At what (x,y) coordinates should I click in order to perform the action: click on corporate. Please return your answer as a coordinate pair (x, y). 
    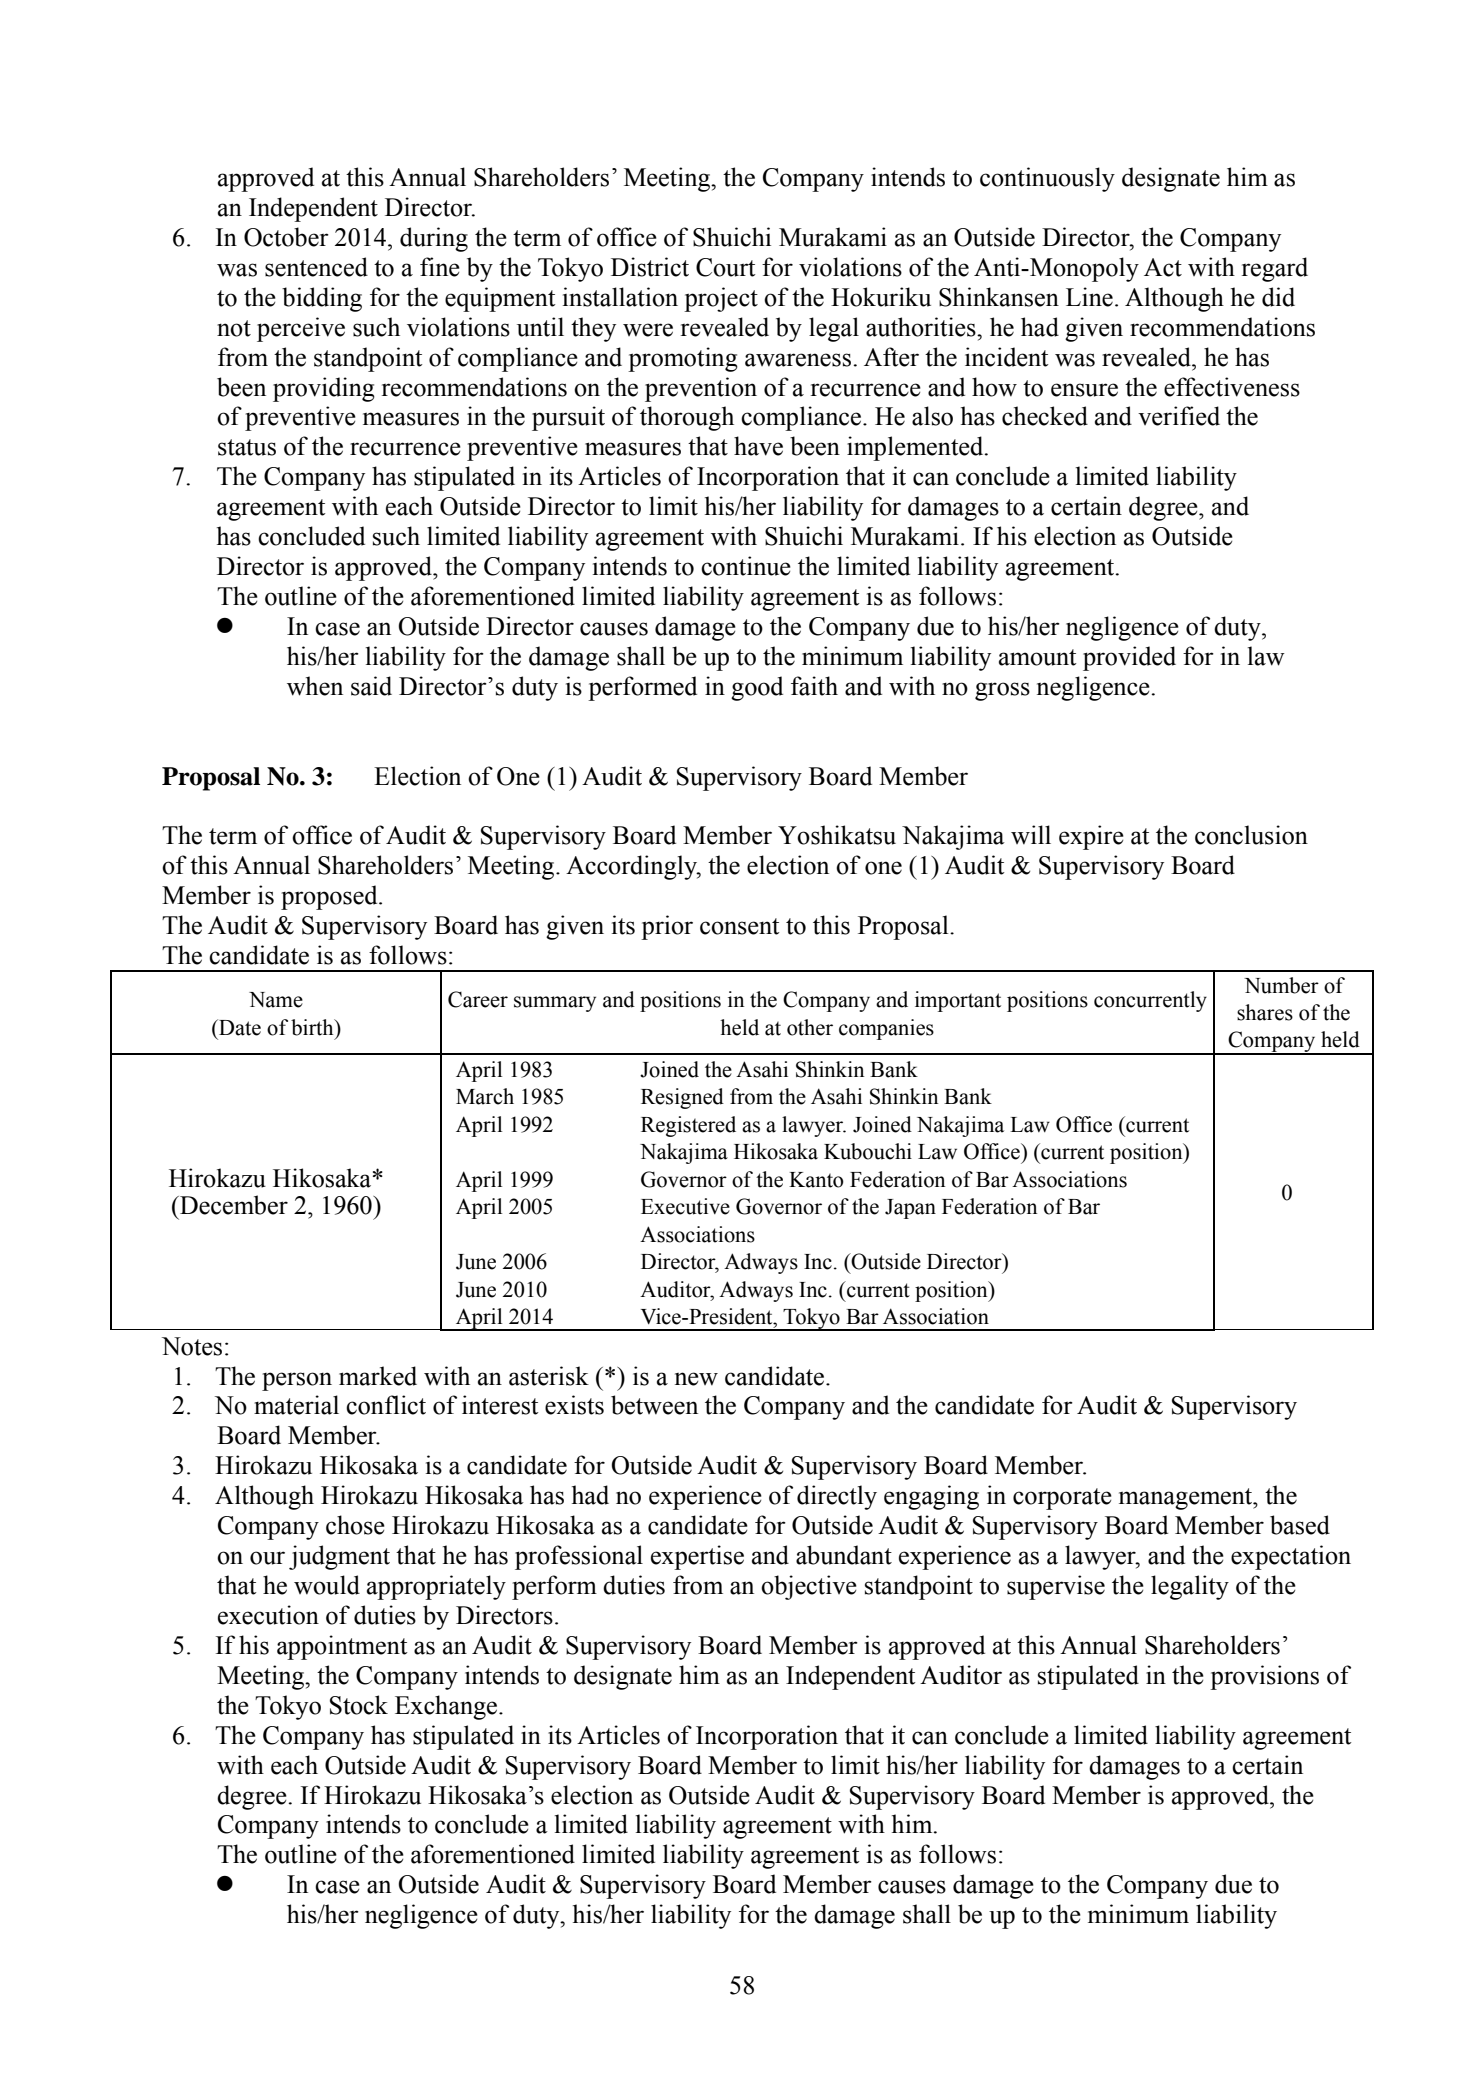
    Looking at the image, I should click on (1062, 1499).
